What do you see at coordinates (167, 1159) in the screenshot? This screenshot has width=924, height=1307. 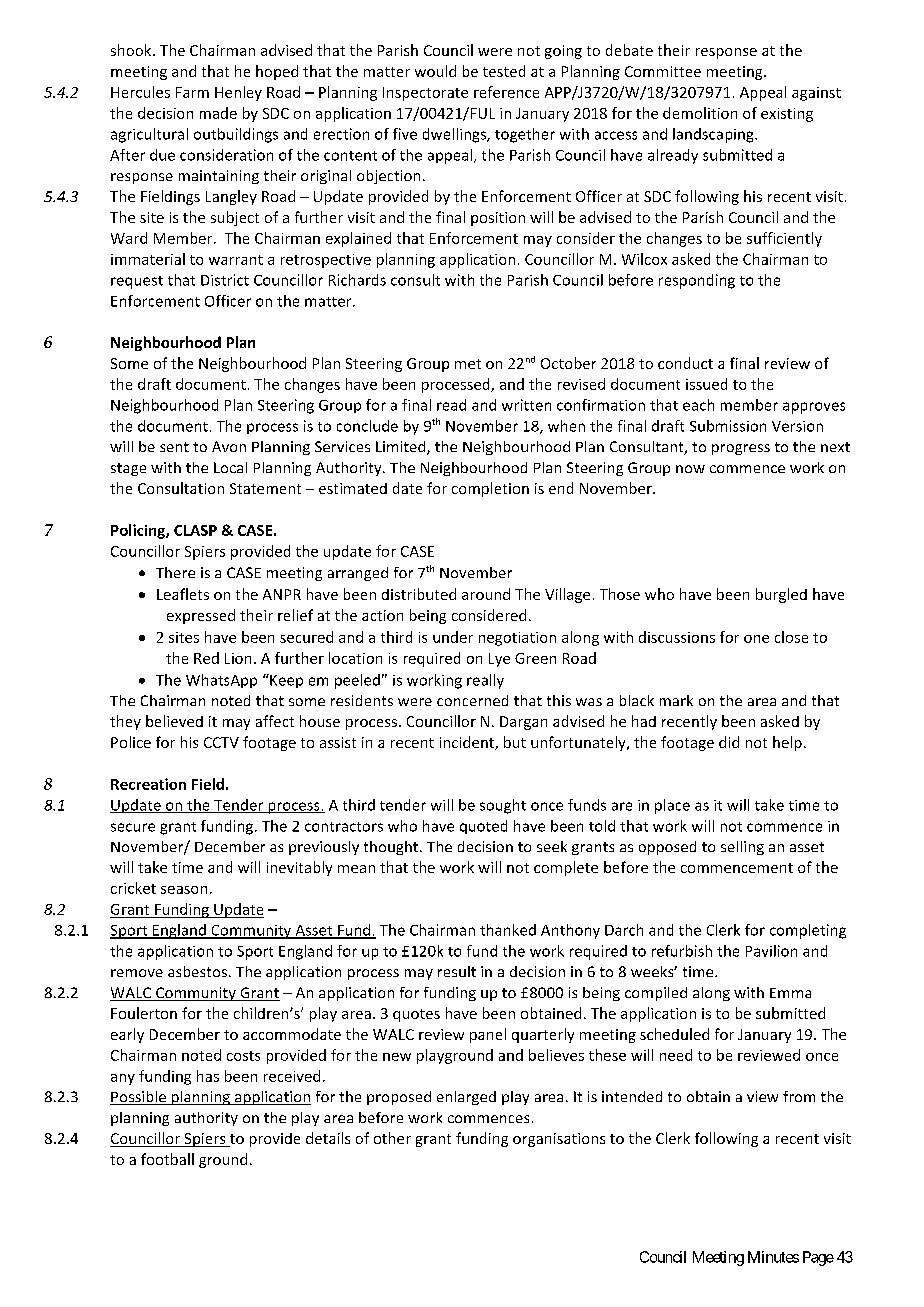 I see `football` at bounding box center [167, 1159].
